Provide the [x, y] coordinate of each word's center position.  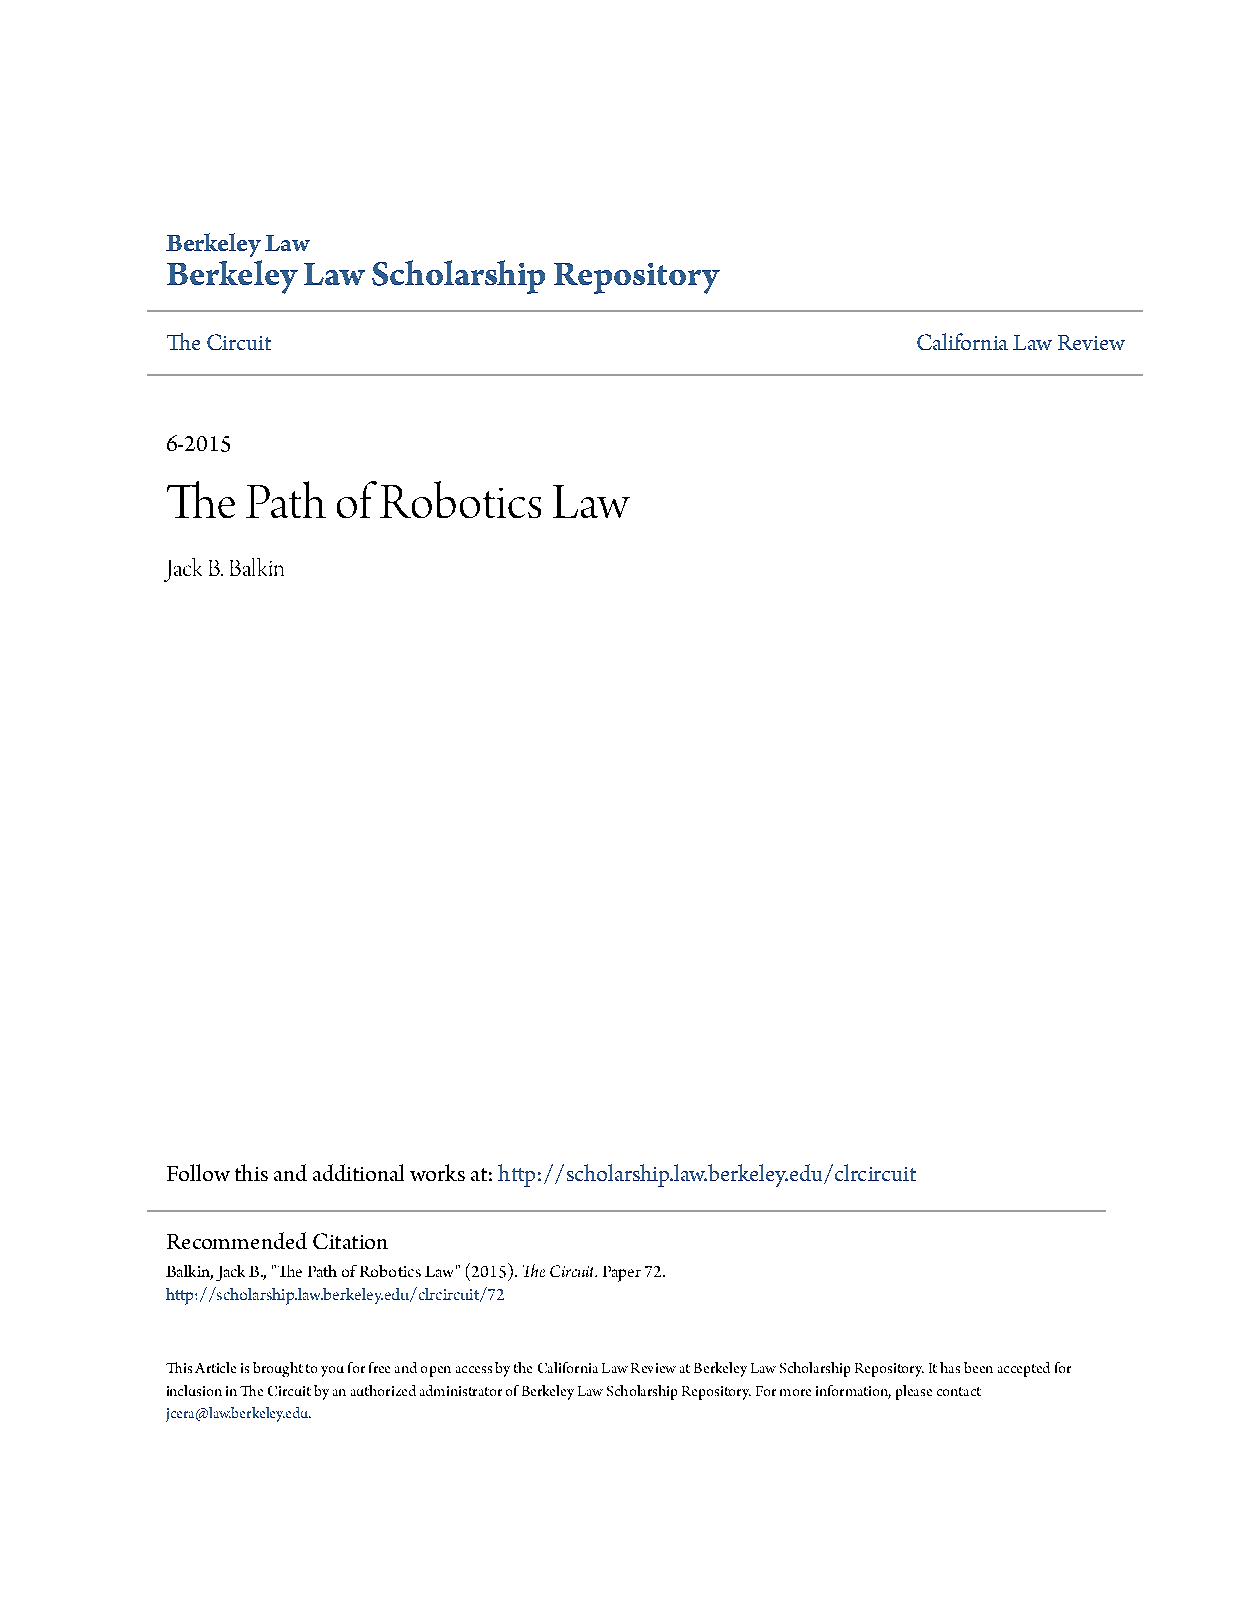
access [474, 1369]
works [437, 1172]
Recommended [237, 1240]
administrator [461, 1390]
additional [358, 1172]
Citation [350, 1241]
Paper [622, 1274]
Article [215, 1367]
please [914, 1392]
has [950, 1367]
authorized [383, 1390]
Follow [198, 1172]
